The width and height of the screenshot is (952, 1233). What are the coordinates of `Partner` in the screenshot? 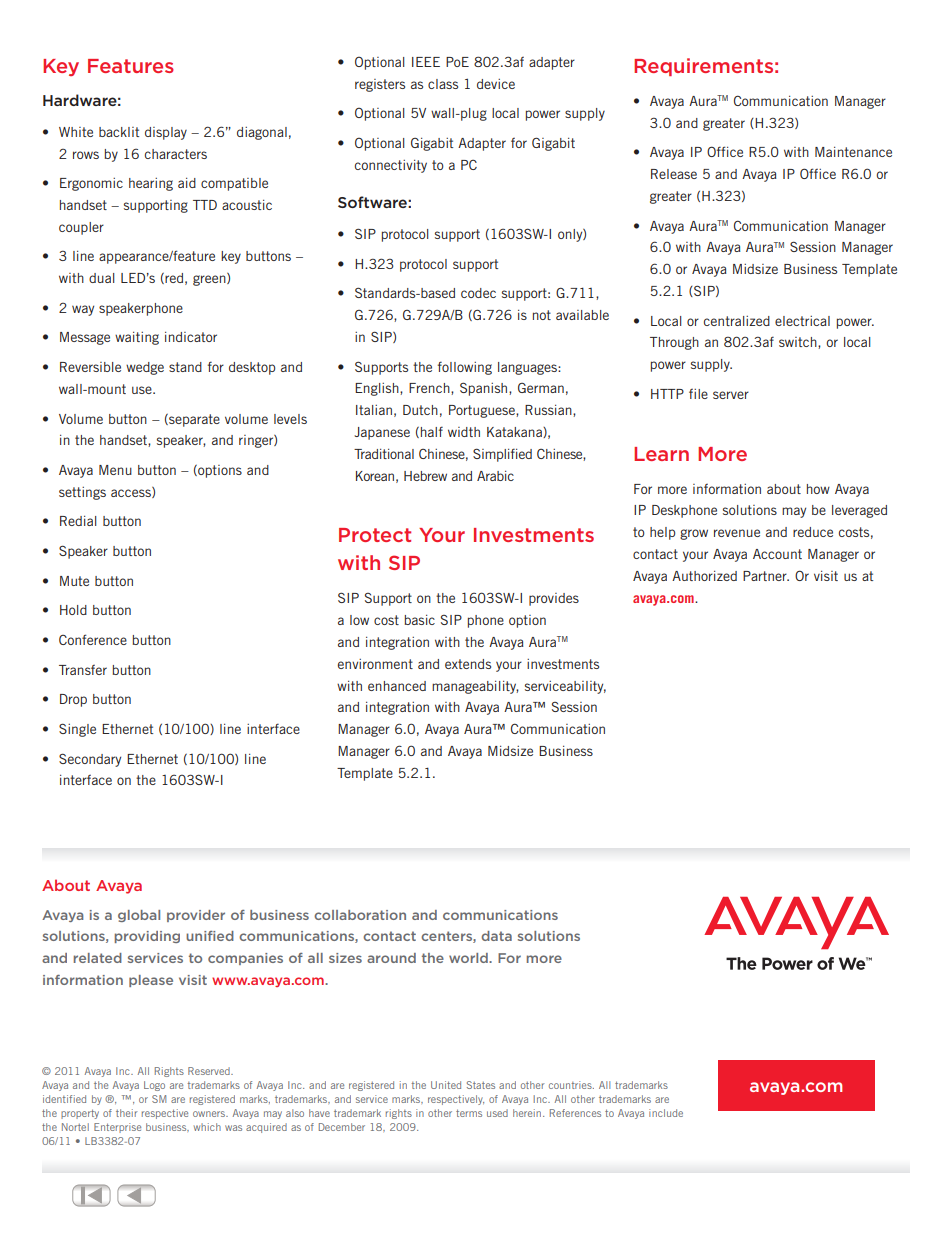 It's located at (766, 576).
